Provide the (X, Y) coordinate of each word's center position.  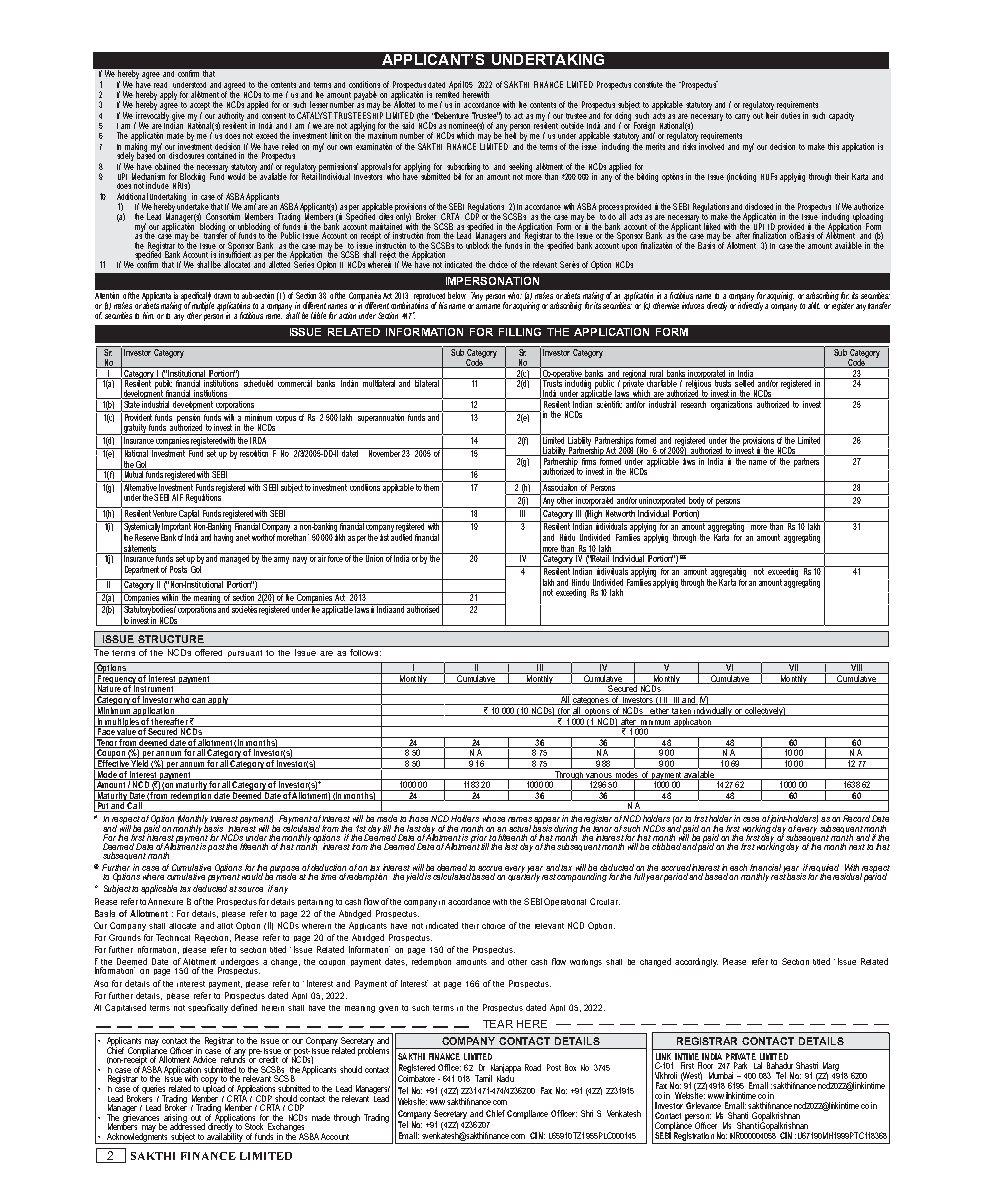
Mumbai (721, 1075)
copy (209, 1082)
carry (742, 117)
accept (200, 107)
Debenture (451, 115)
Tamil (483, 1078)
